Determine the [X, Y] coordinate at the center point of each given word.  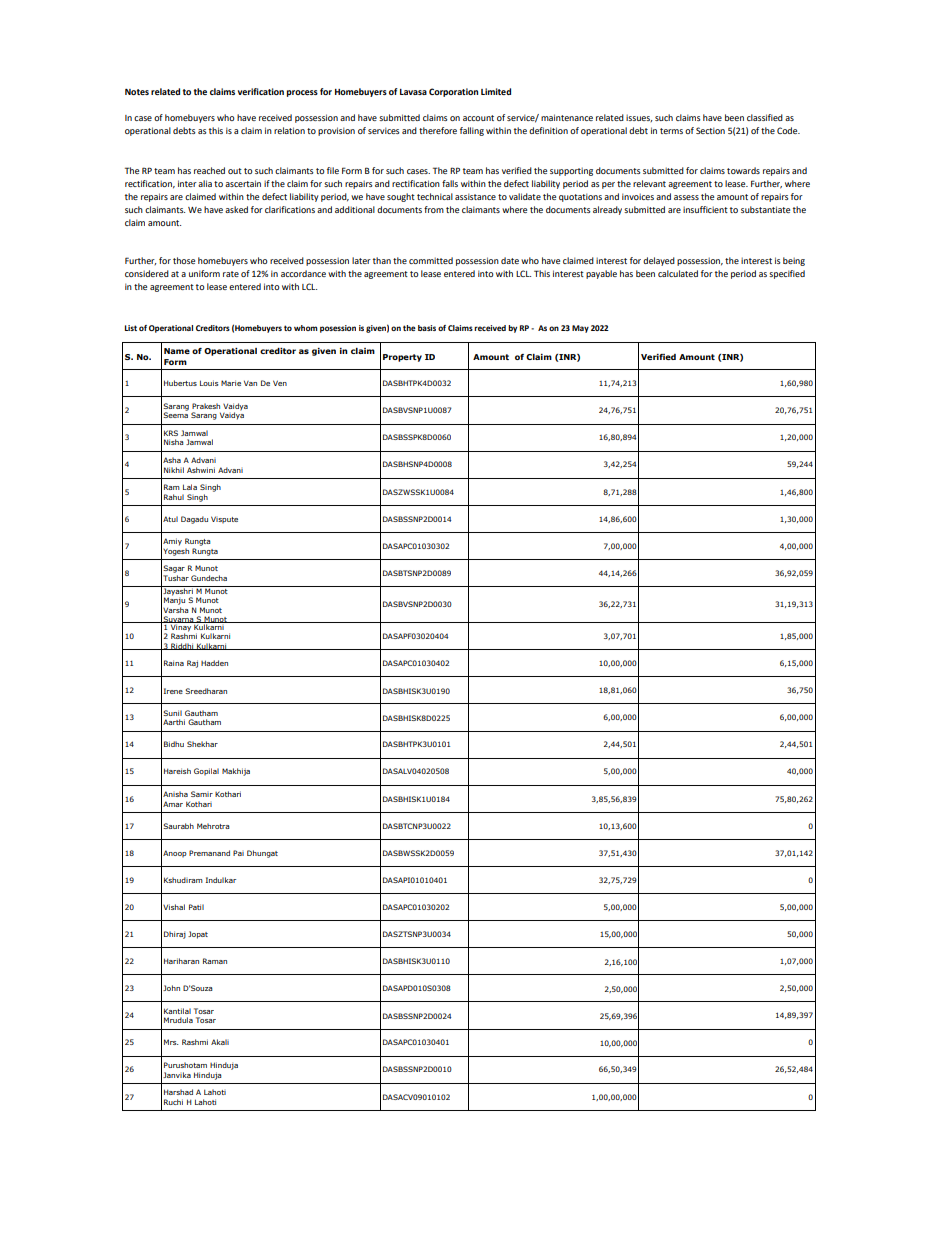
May [580, 329]
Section [710, 130]
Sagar [174, 569]
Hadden [214, 663]
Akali [220, 1042]
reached [209, 170]
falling [472, 131]
